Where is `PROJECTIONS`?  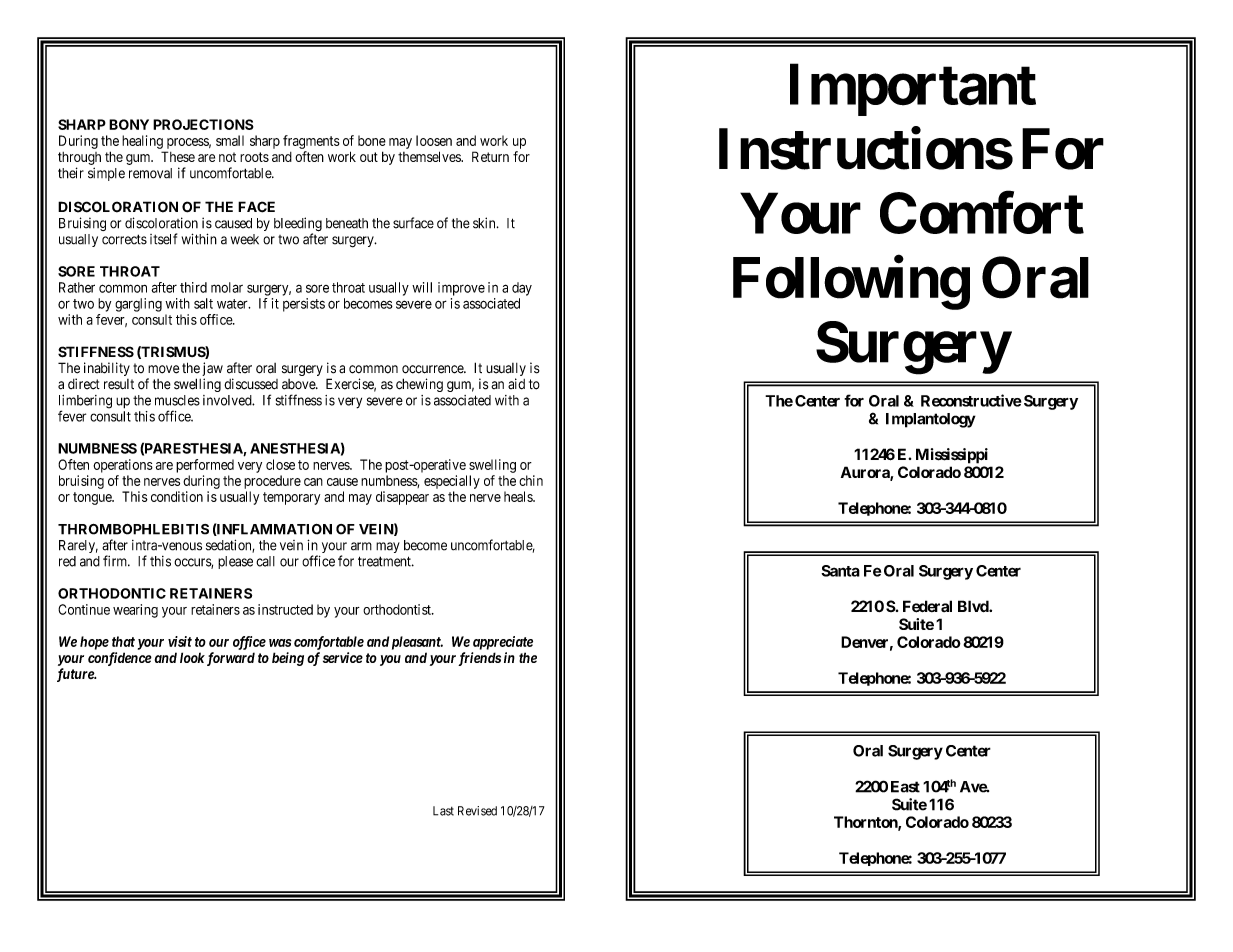 PROJECTIONS is located at coordinates (203, 124).
